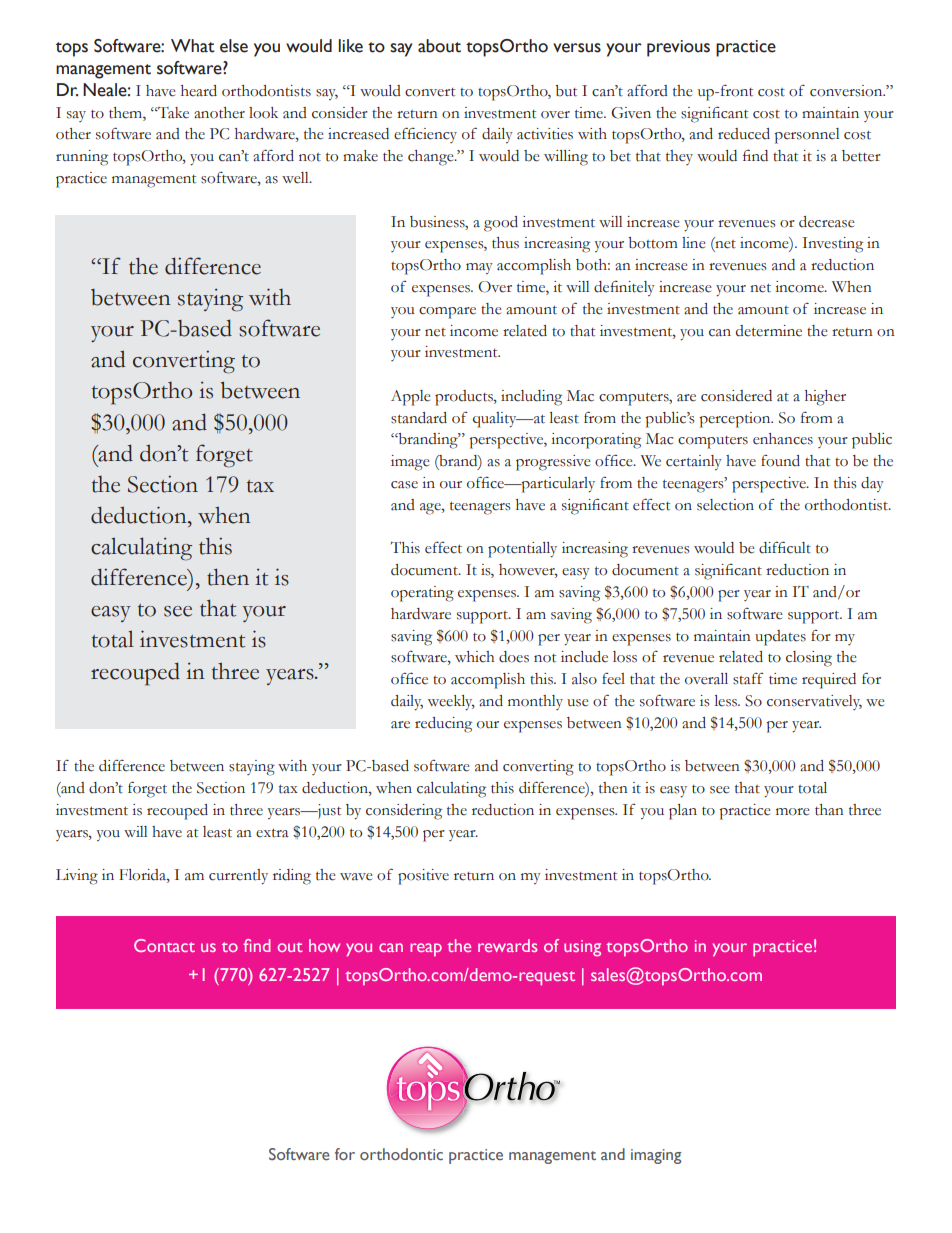 The image size is (952, 1233). Describe the element at coordinates (771, 92) in the page. I see `cost` at that location.
